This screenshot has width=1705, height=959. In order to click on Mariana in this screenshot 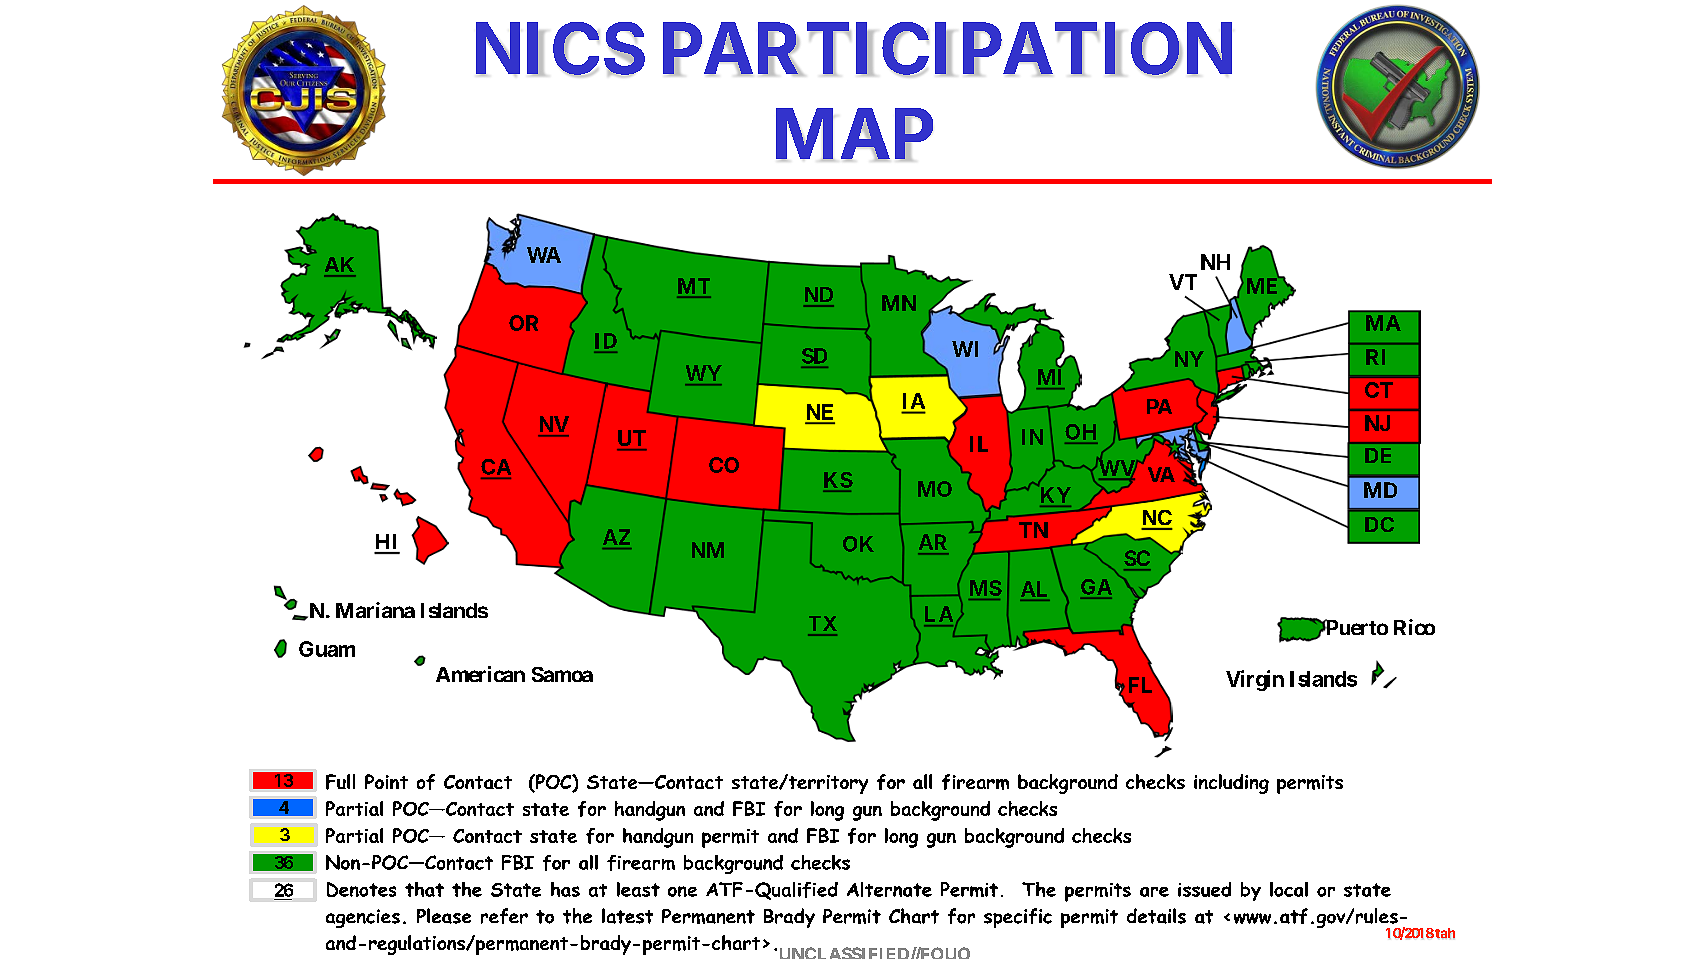, I will do `click(375, 610)`.
